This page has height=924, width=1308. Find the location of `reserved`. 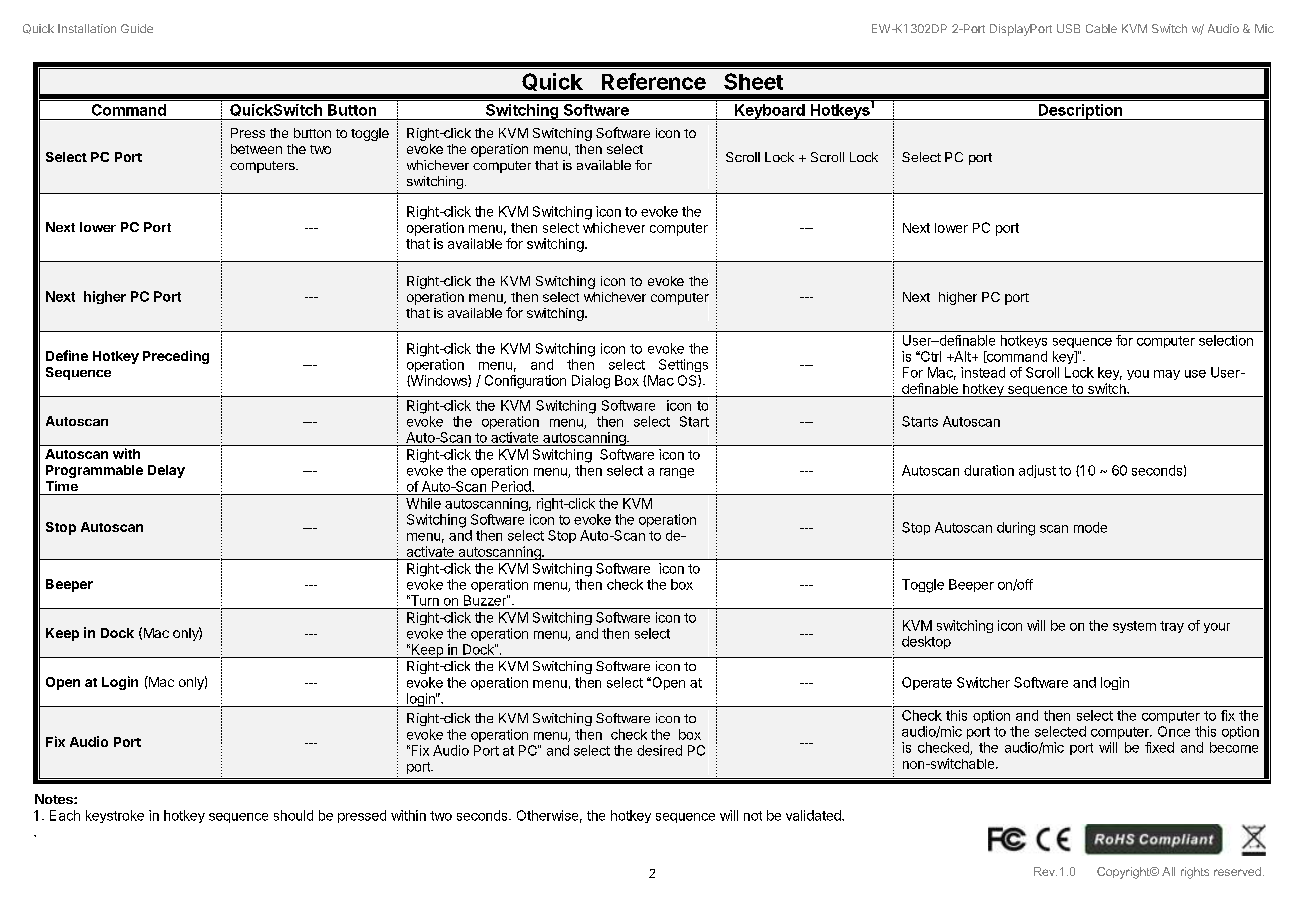

reserved is located at coordinates (1237, 871).
